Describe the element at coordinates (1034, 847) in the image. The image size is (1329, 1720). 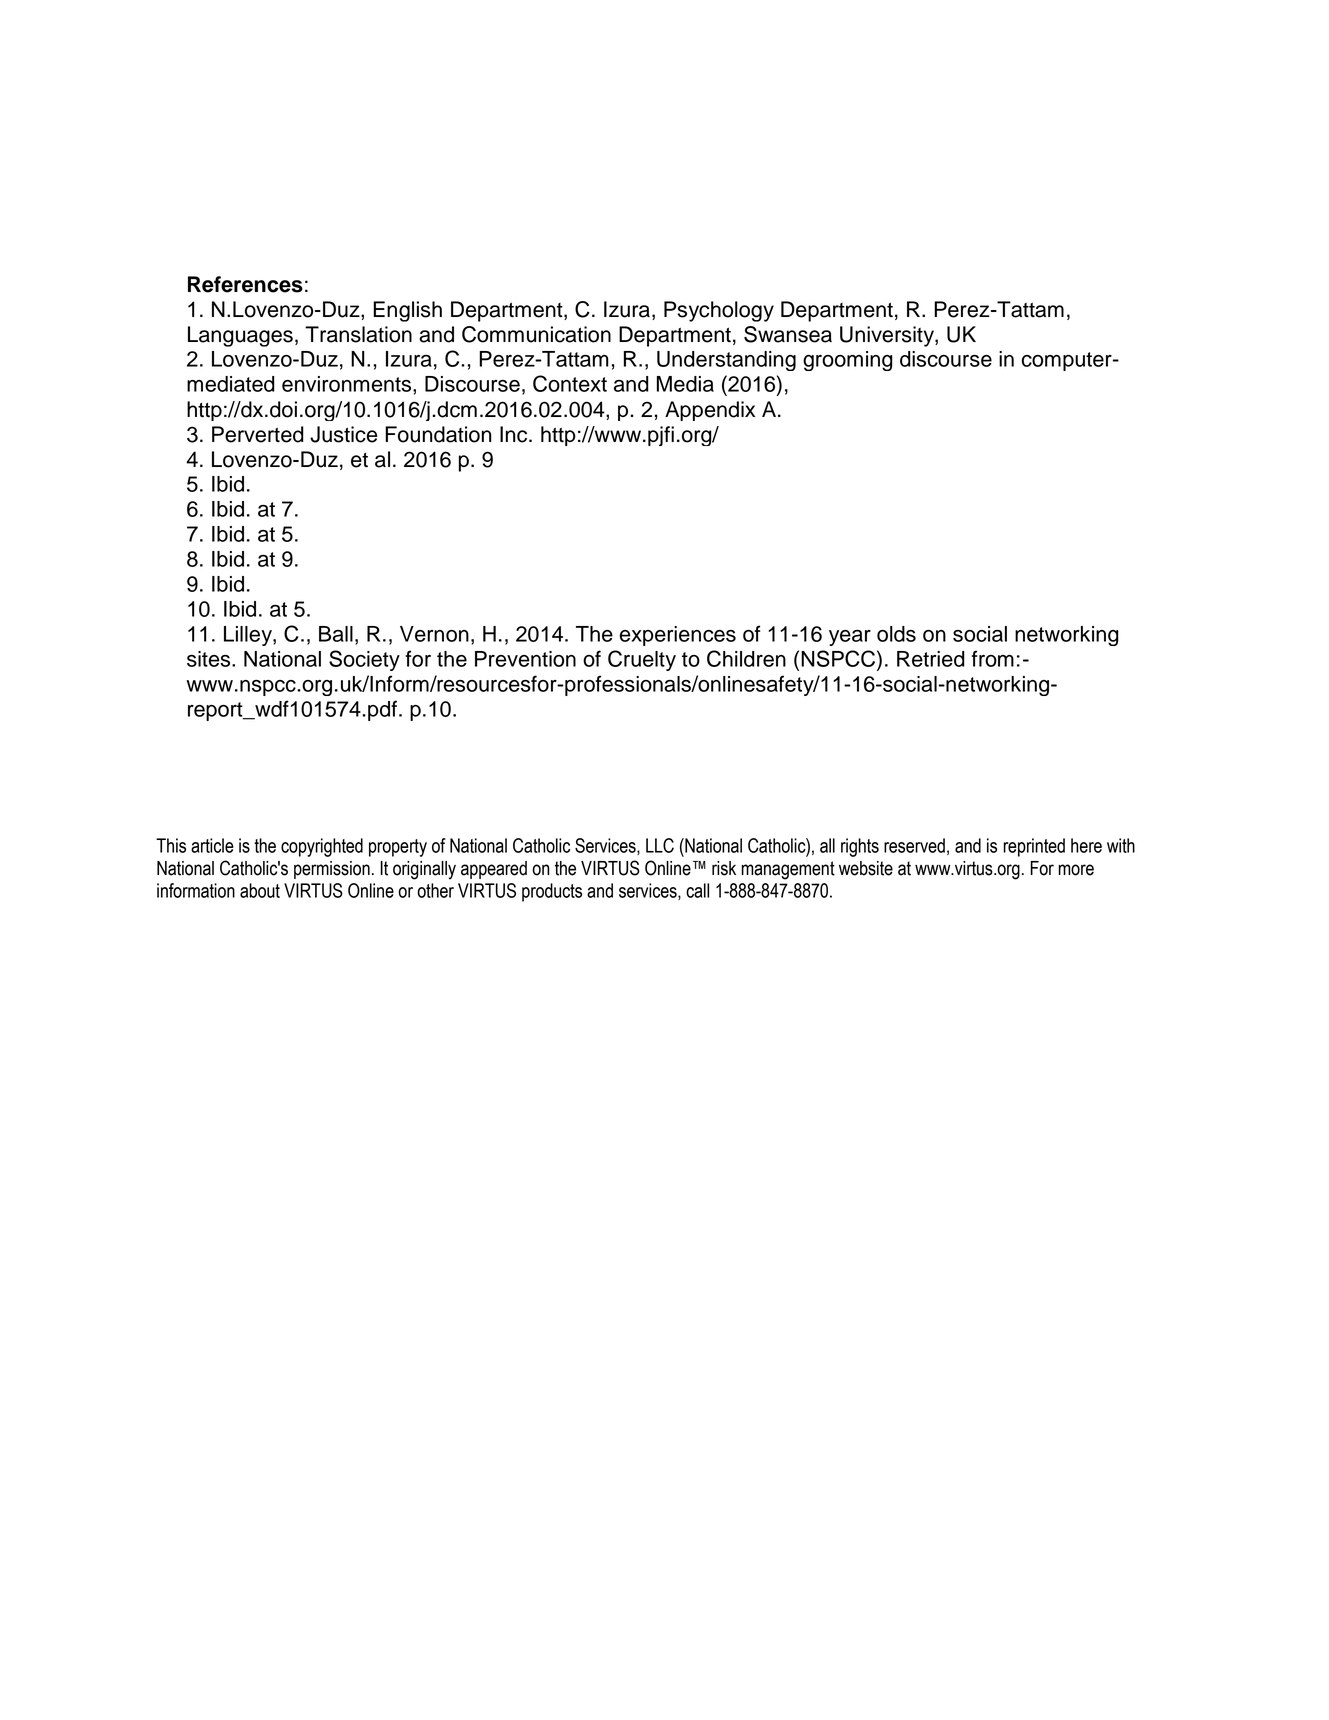
I see `reprinted` at that location.
